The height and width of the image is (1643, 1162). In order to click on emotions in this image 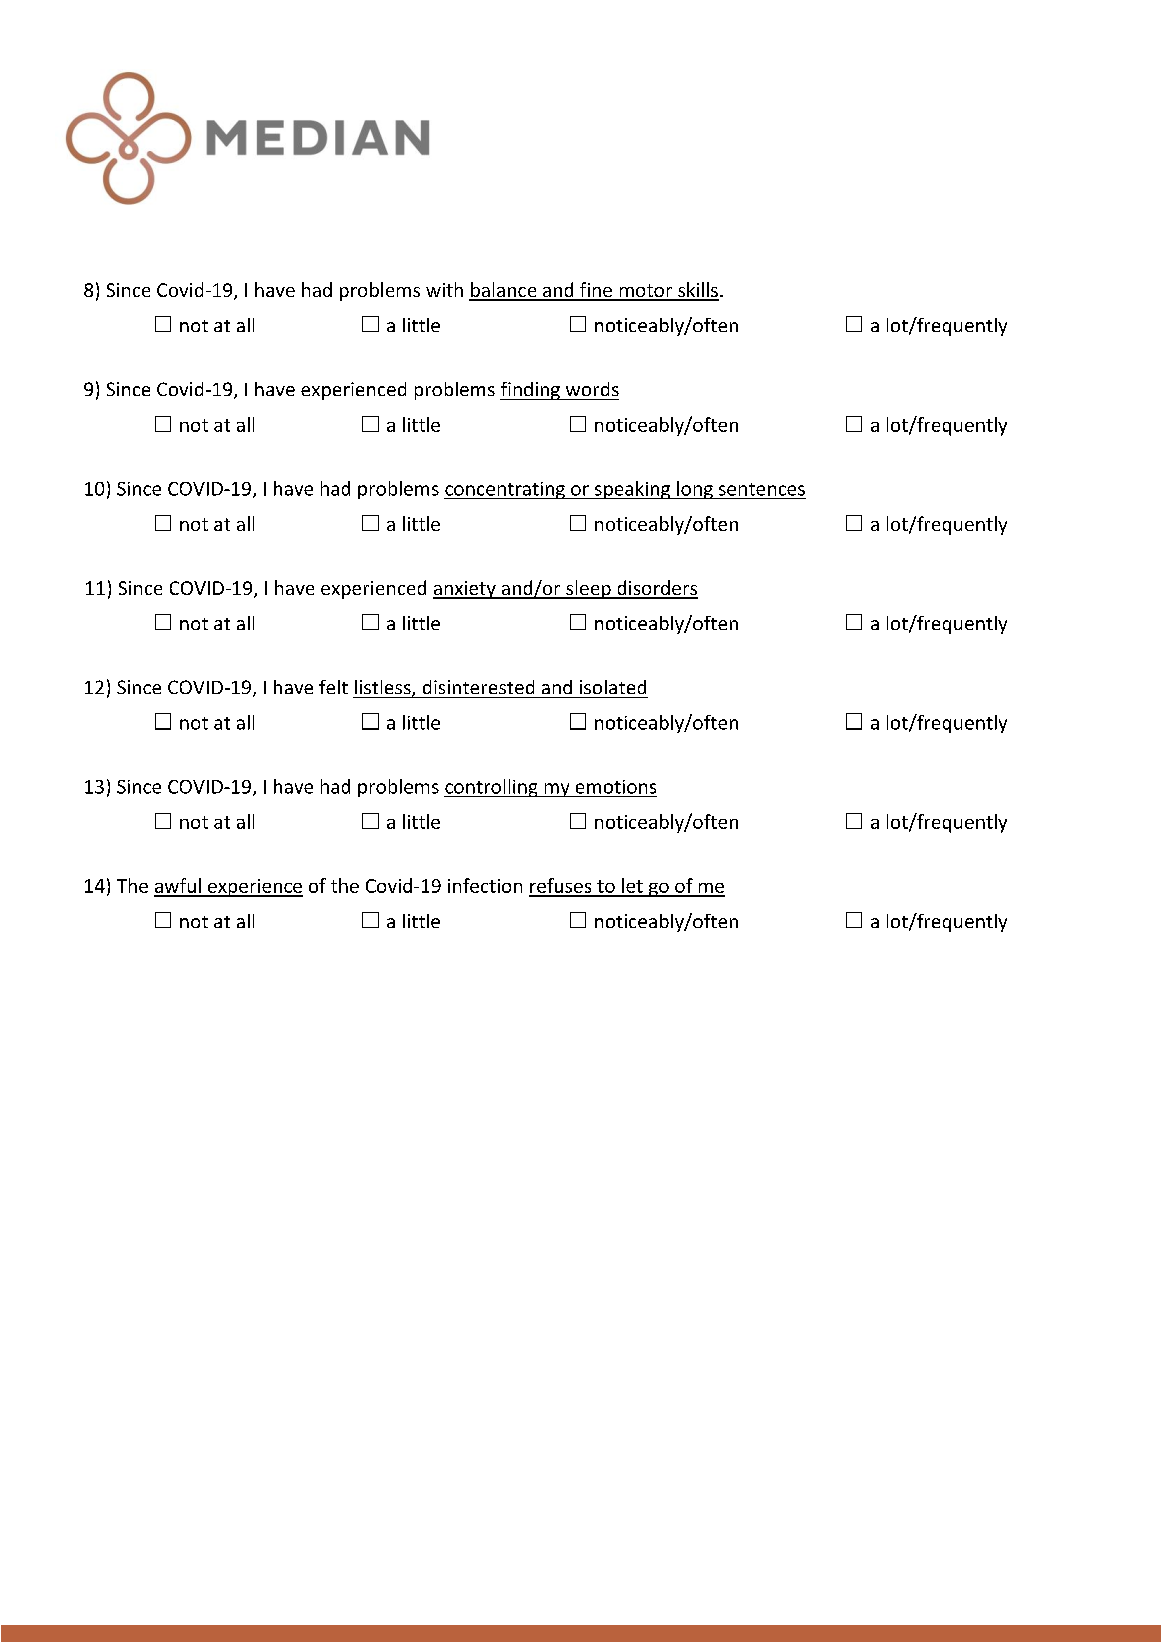, I will do `click(616, 787)`.
